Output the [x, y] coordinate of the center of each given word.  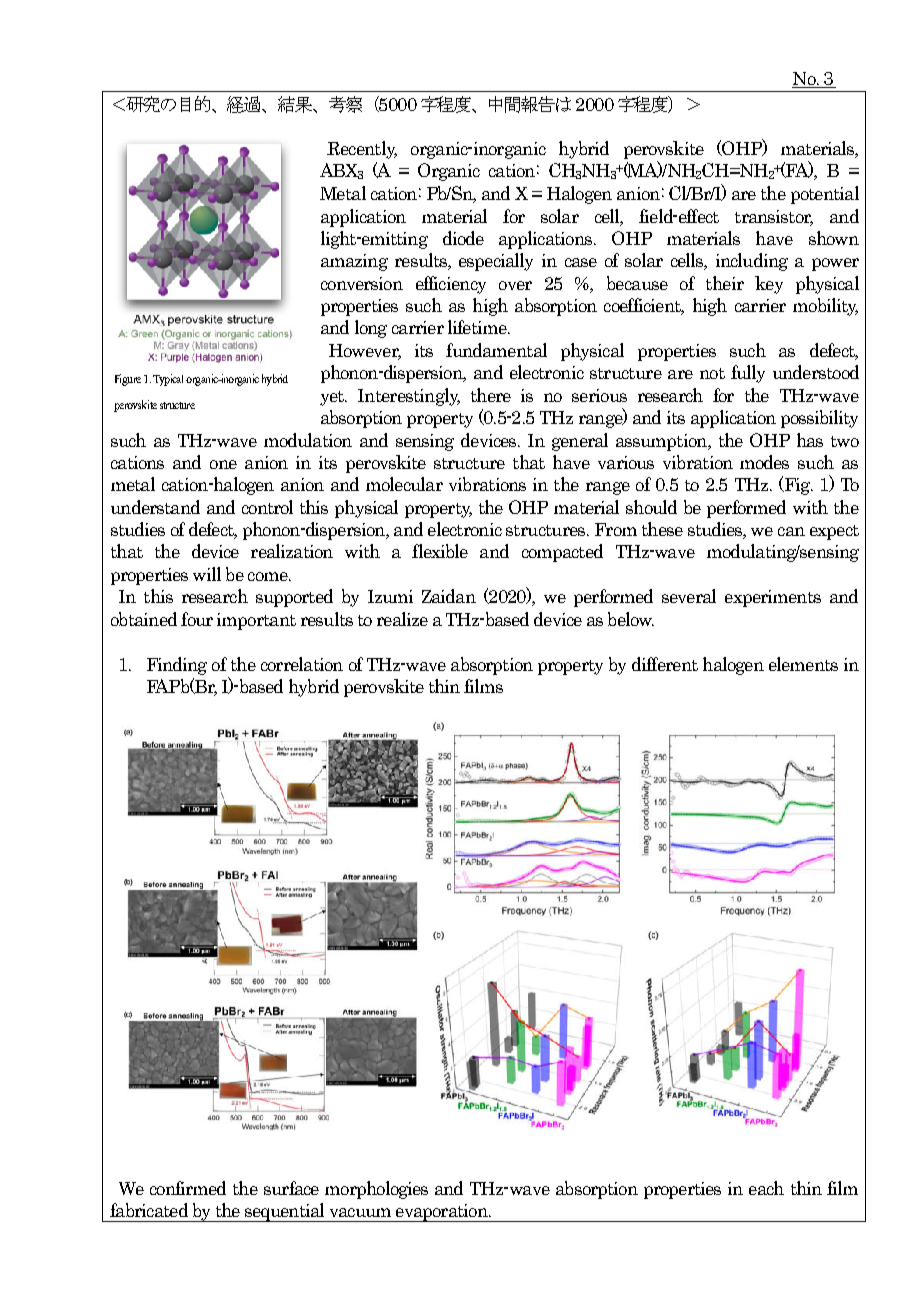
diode [463, 238]
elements [803, 664]
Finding [177, 666]
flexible [440, 551]
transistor [774, 217]
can [791, 531]
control [267, 507]
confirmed [188, 1188]
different [665, 664]
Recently [362, 150]
